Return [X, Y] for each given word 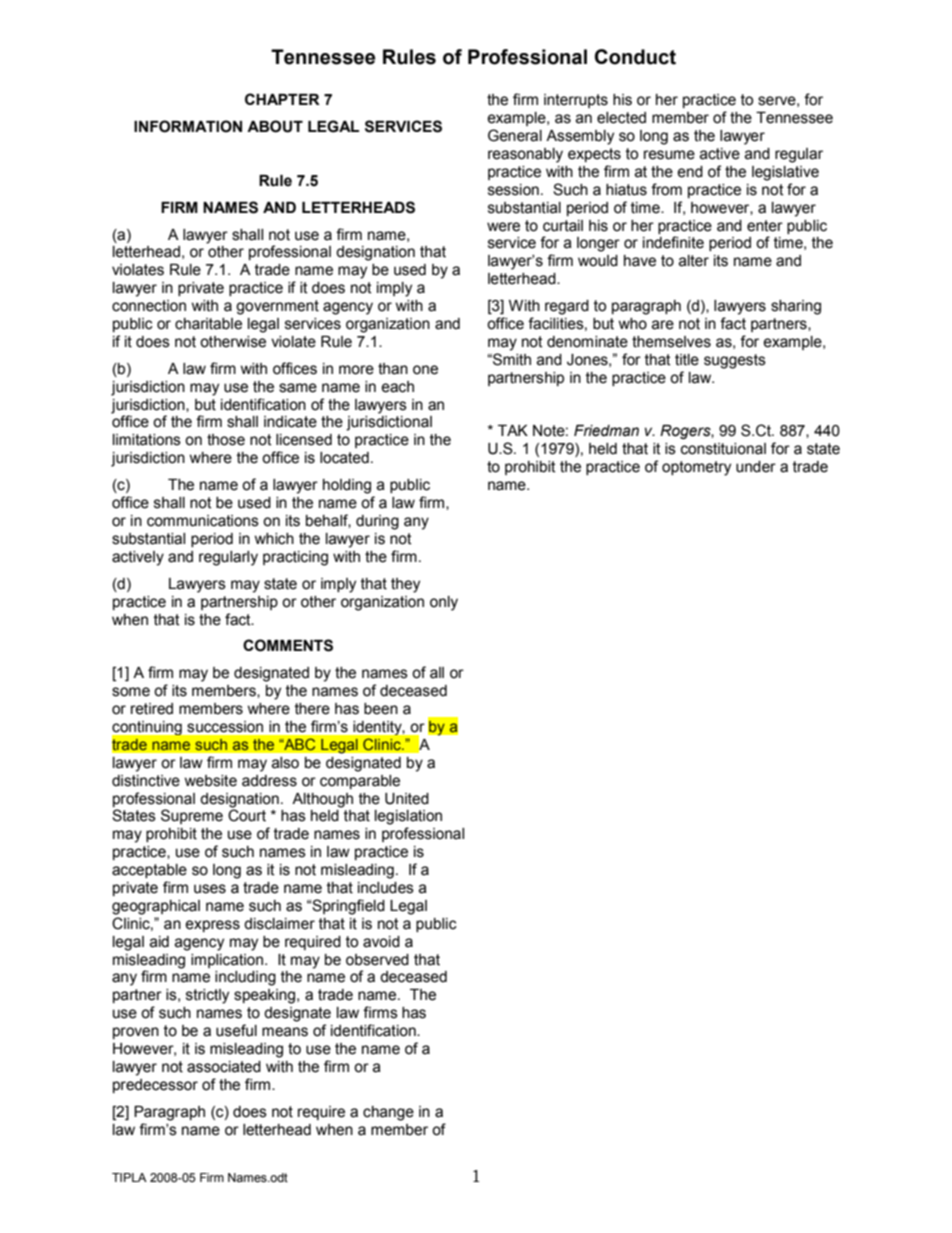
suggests [735, 361]
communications [203, 521]
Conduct [635, 57]
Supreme [192, 816]
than [393, 369]
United [407, 799]
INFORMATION [188, 126]
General [515, 135]
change [388, 1113]
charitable [208, 324]
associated [224, 1067]
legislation [408, 817]
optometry [696, 468]
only [444, 603]
